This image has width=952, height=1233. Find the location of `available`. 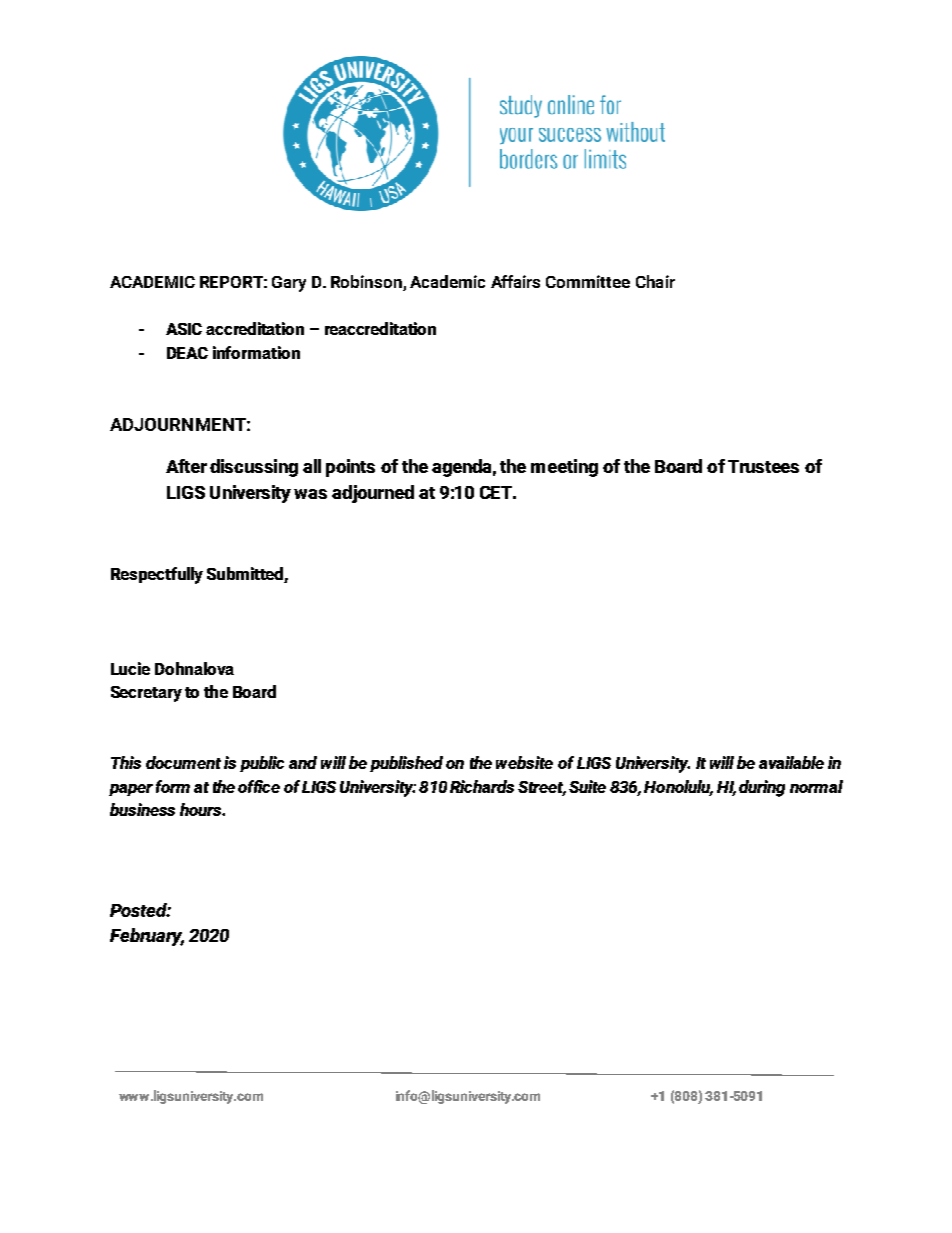

available is located at coordinates (791, 762).
